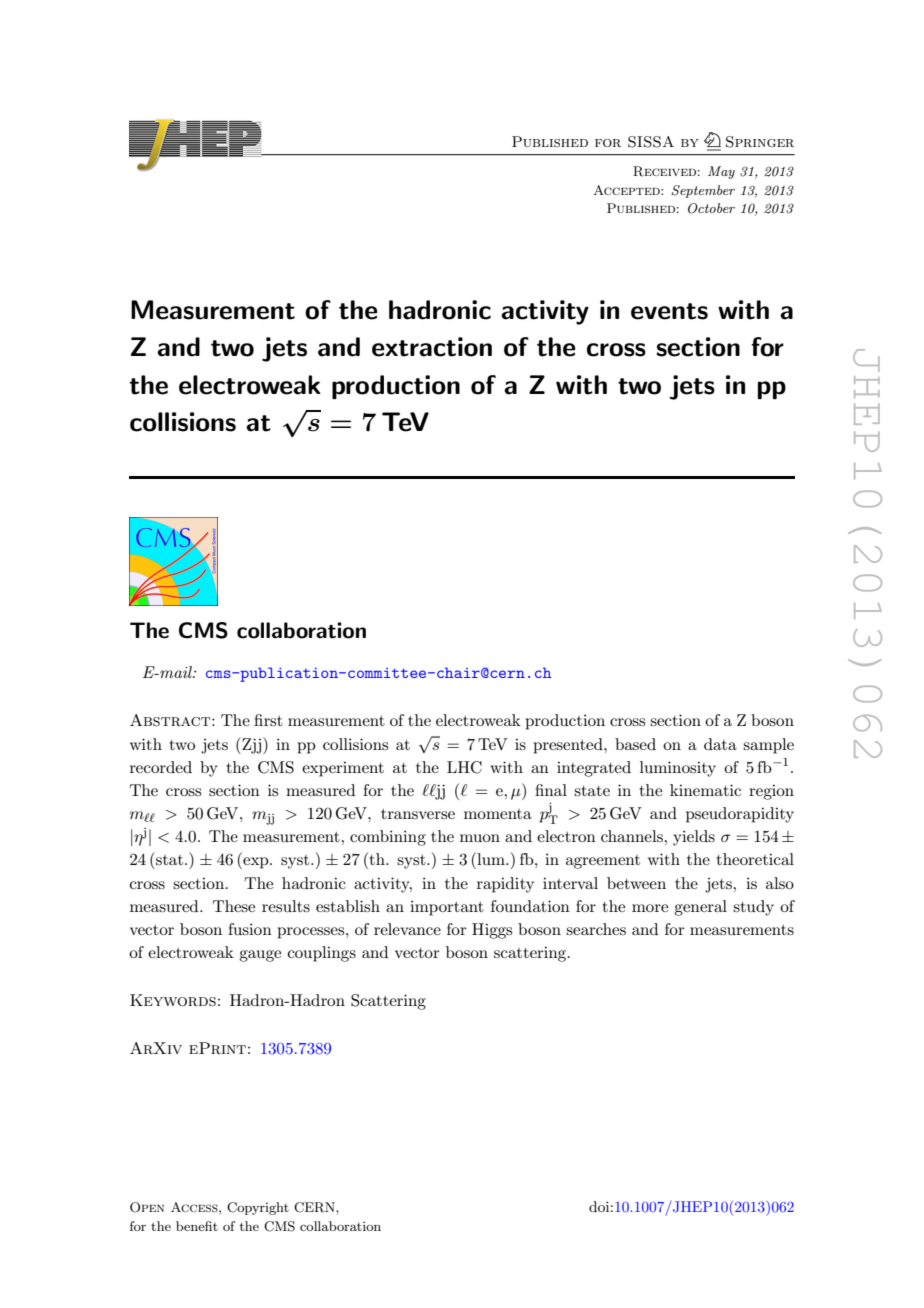 The height and width of the screenshot is (1308, 924). What do you see at coordinates (569, 746) in the screenshot?
I see `presented` at bounding box center [569, 746].
